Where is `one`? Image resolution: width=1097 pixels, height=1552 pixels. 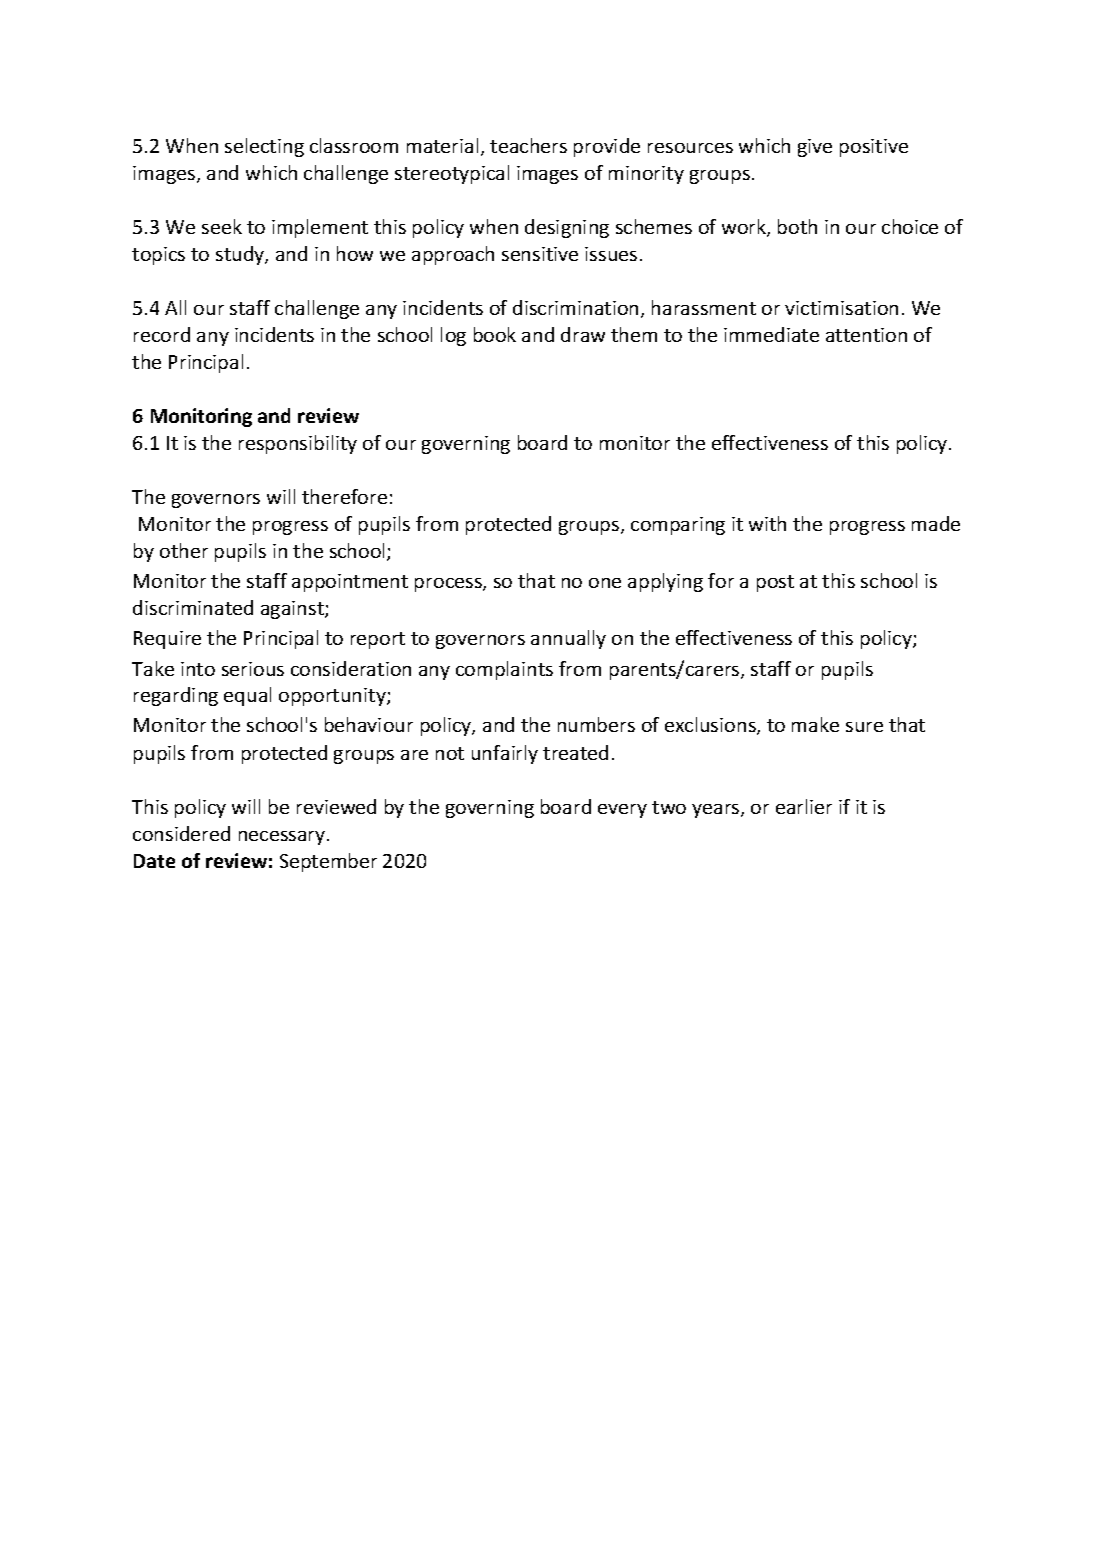
one is located at coordinates (605, 583).
